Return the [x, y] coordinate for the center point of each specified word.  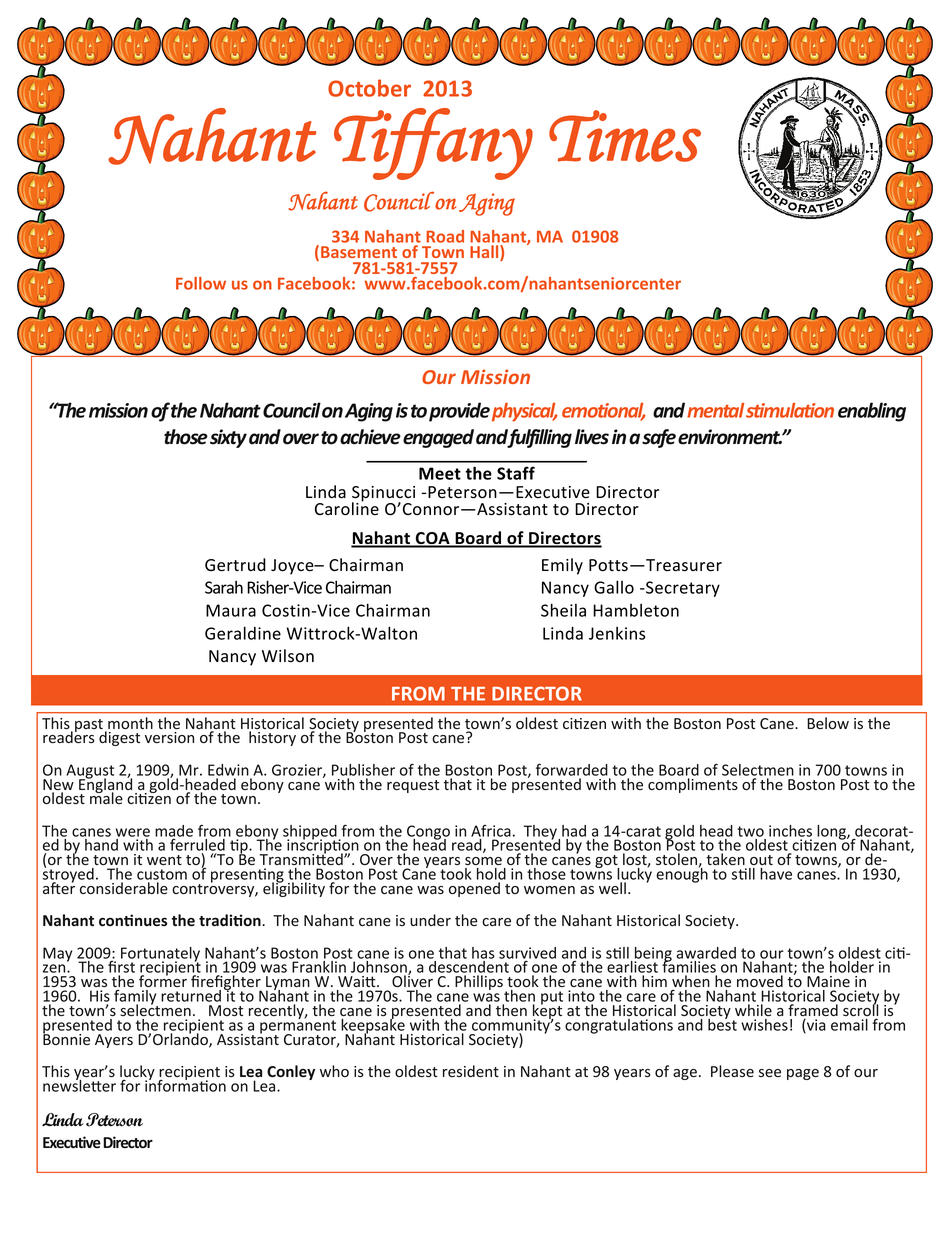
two [750, 831]
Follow [201, 283]
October [369, 88]
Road [445, 236]
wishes [764, 1025]
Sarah [224, 587]
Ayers [114, 1041]
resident [471, 1071]
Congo [428, 833]
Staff [516, 473]
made [174, 831]
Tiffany [433, 144]
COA [432, 539]
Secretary [682, 589]
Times [625, 136]
